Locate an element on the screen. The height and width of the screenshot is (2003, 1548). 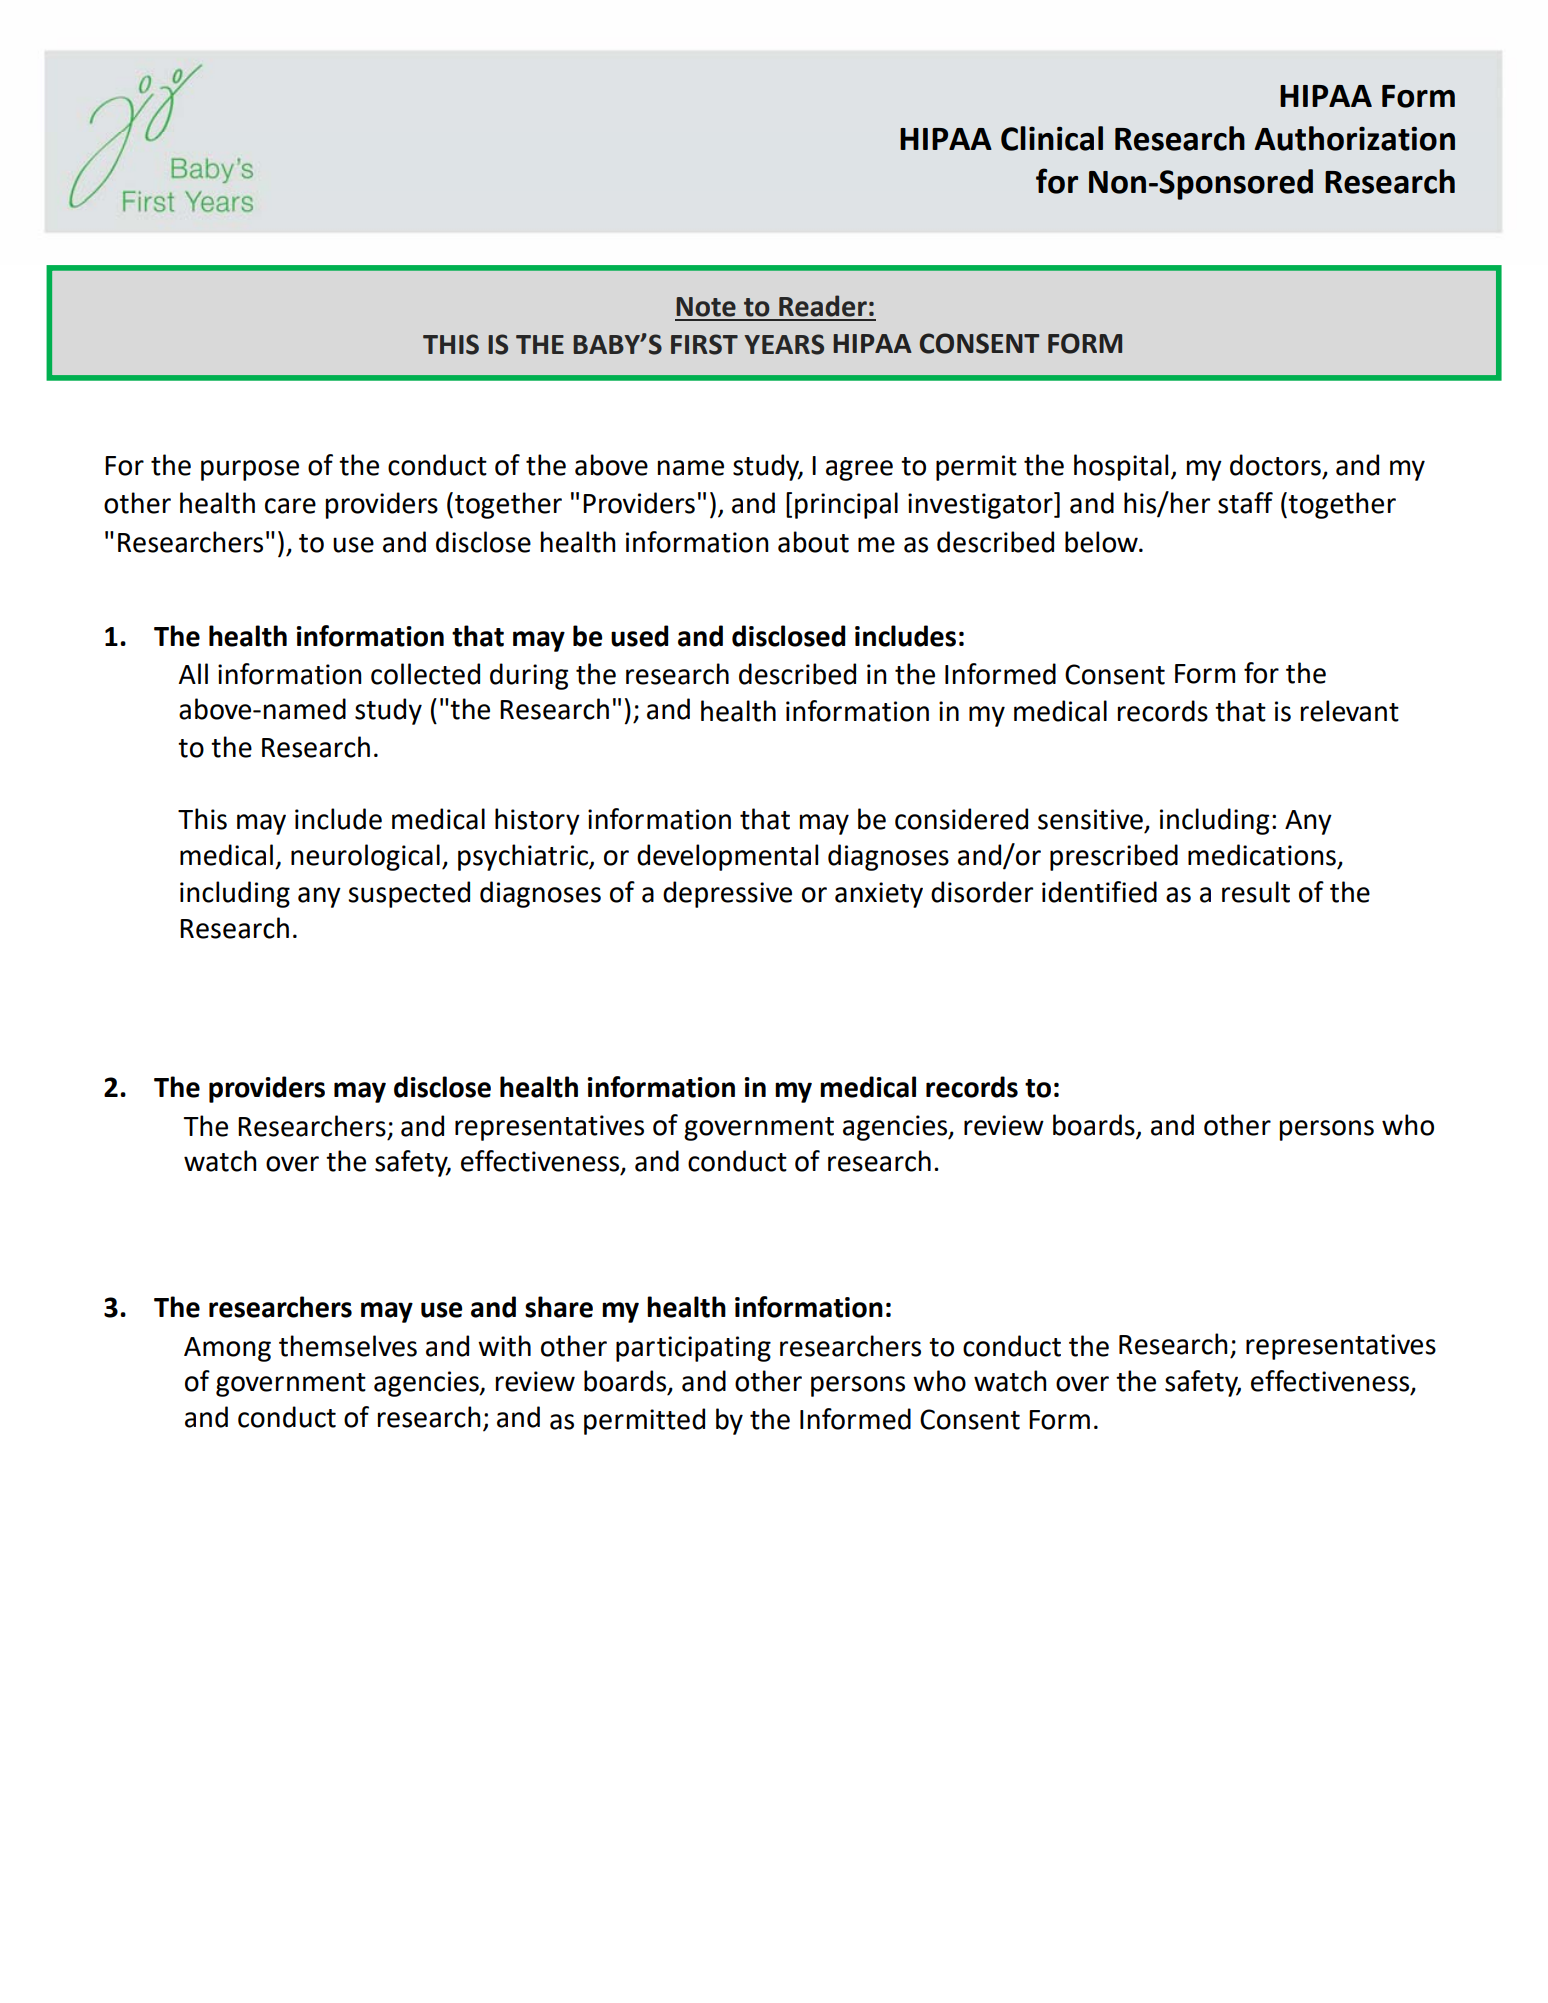
themselves is located at coordinates (348, 1346).
